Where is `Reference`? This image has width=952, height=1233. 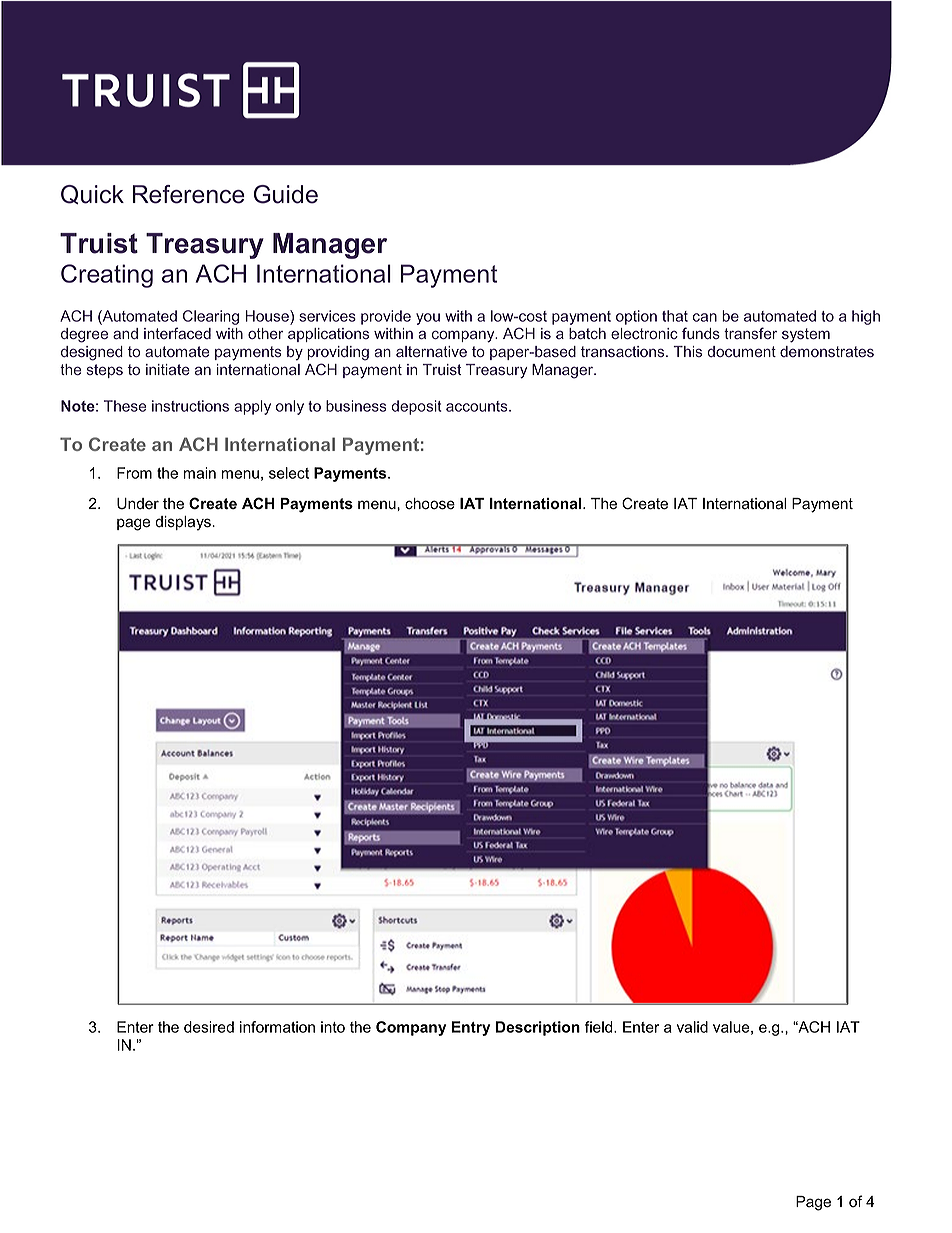
Reference is located at coordinates (189, 194).
